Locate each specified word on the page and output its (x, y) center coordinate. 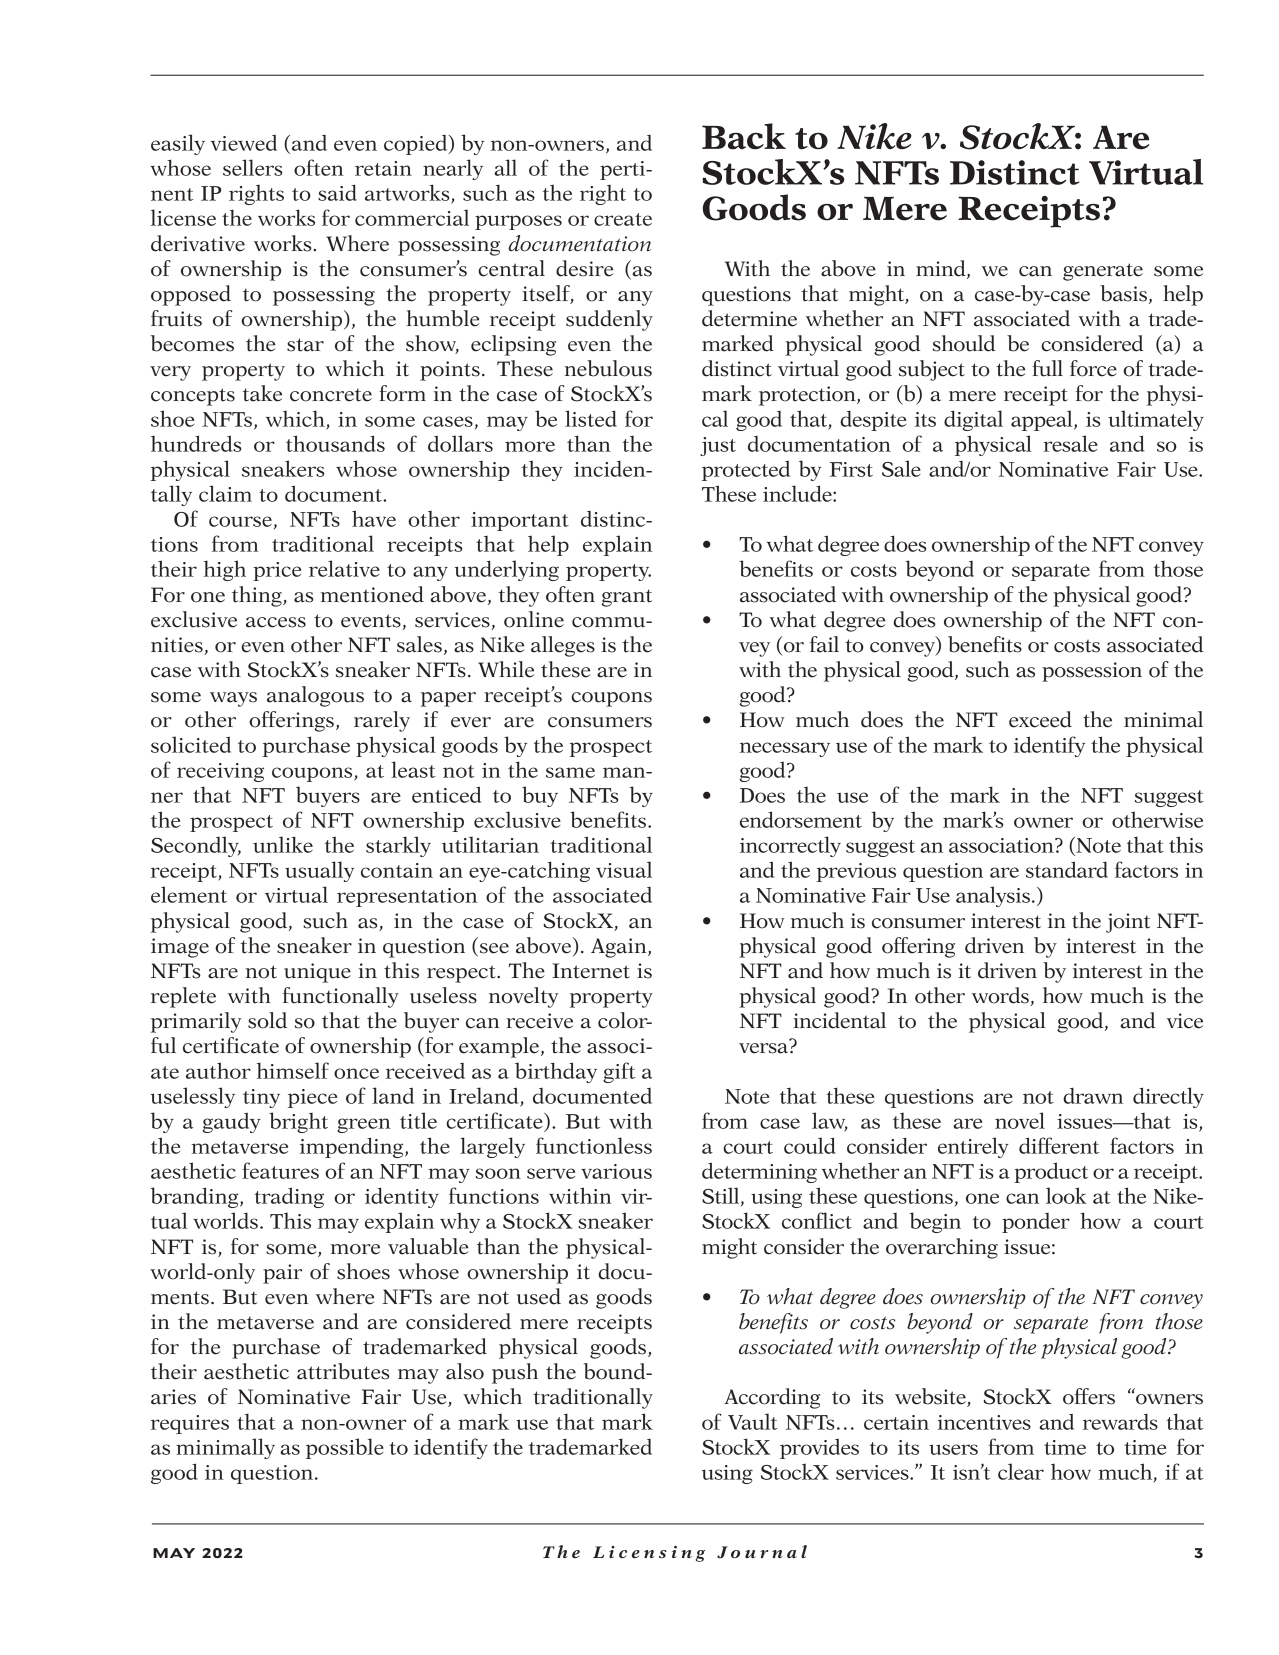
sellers (253, 167)
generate (1103, 272)
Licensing (649, 1554)
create (623, 219)
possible (345, 1448)
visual (624, 869)
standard (1067, 869)
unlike (283, 844)
